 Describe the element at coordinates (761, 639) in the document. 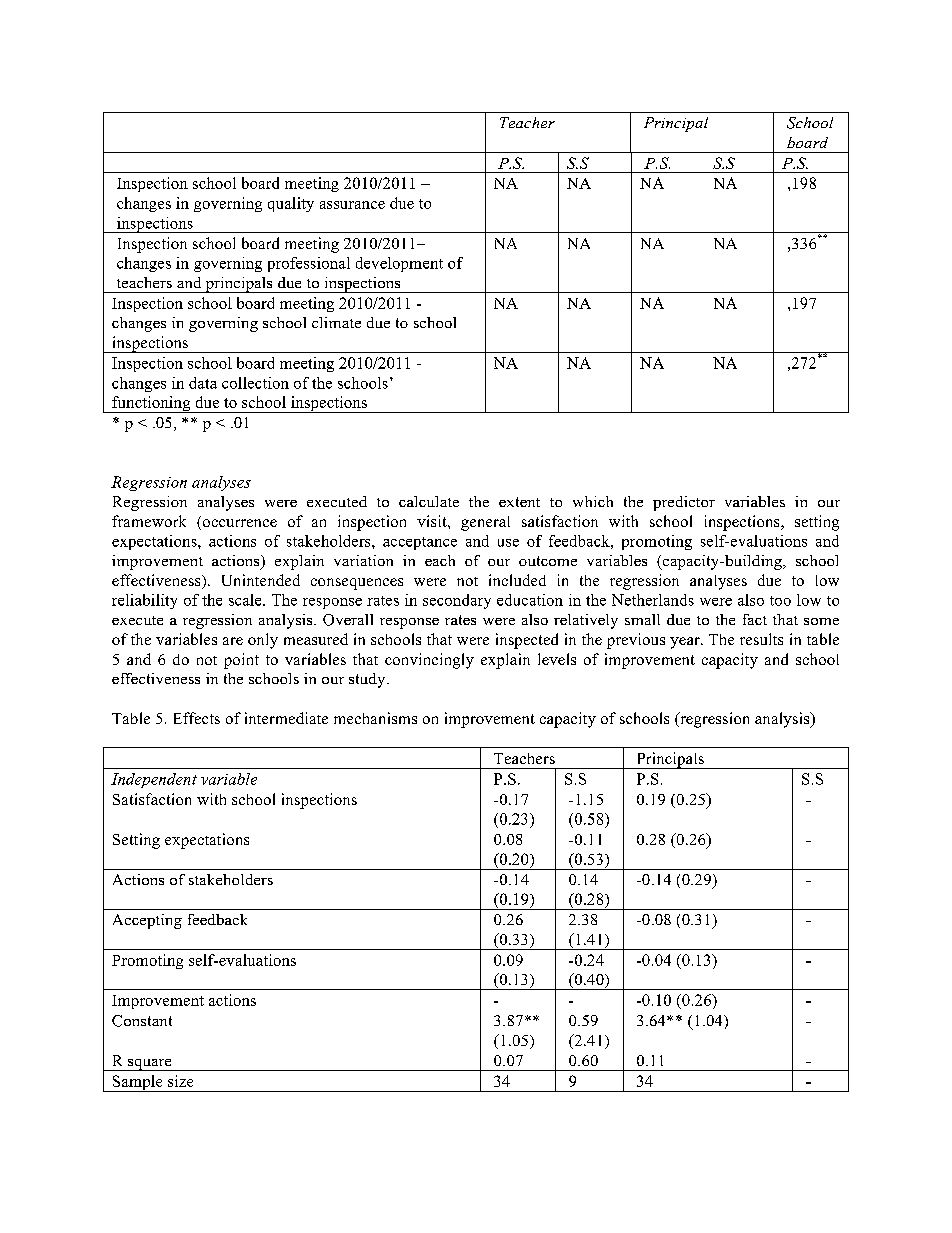

I see `results` at that location.
